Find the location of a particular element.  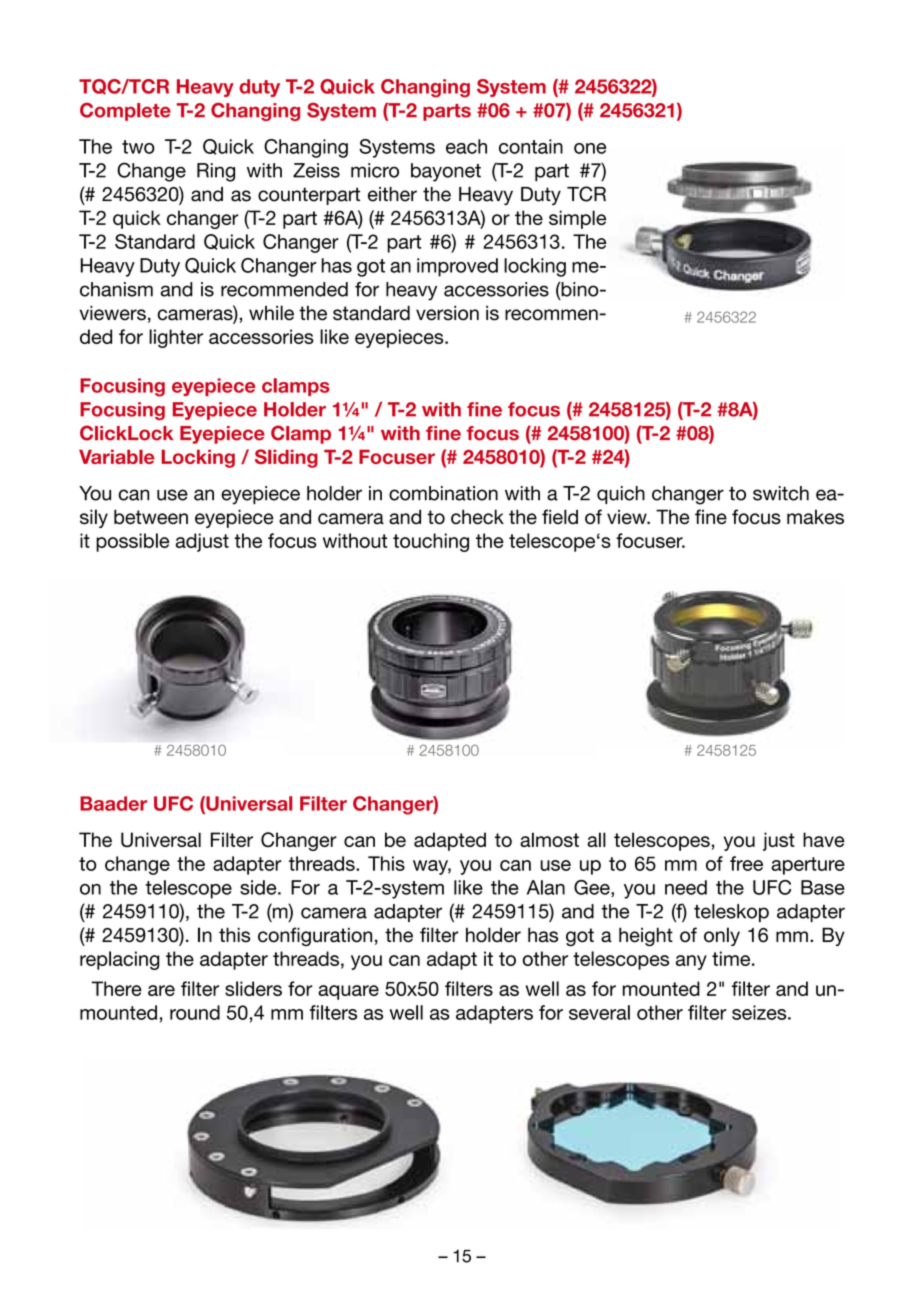

touching is located at coordinates (431, 542).
